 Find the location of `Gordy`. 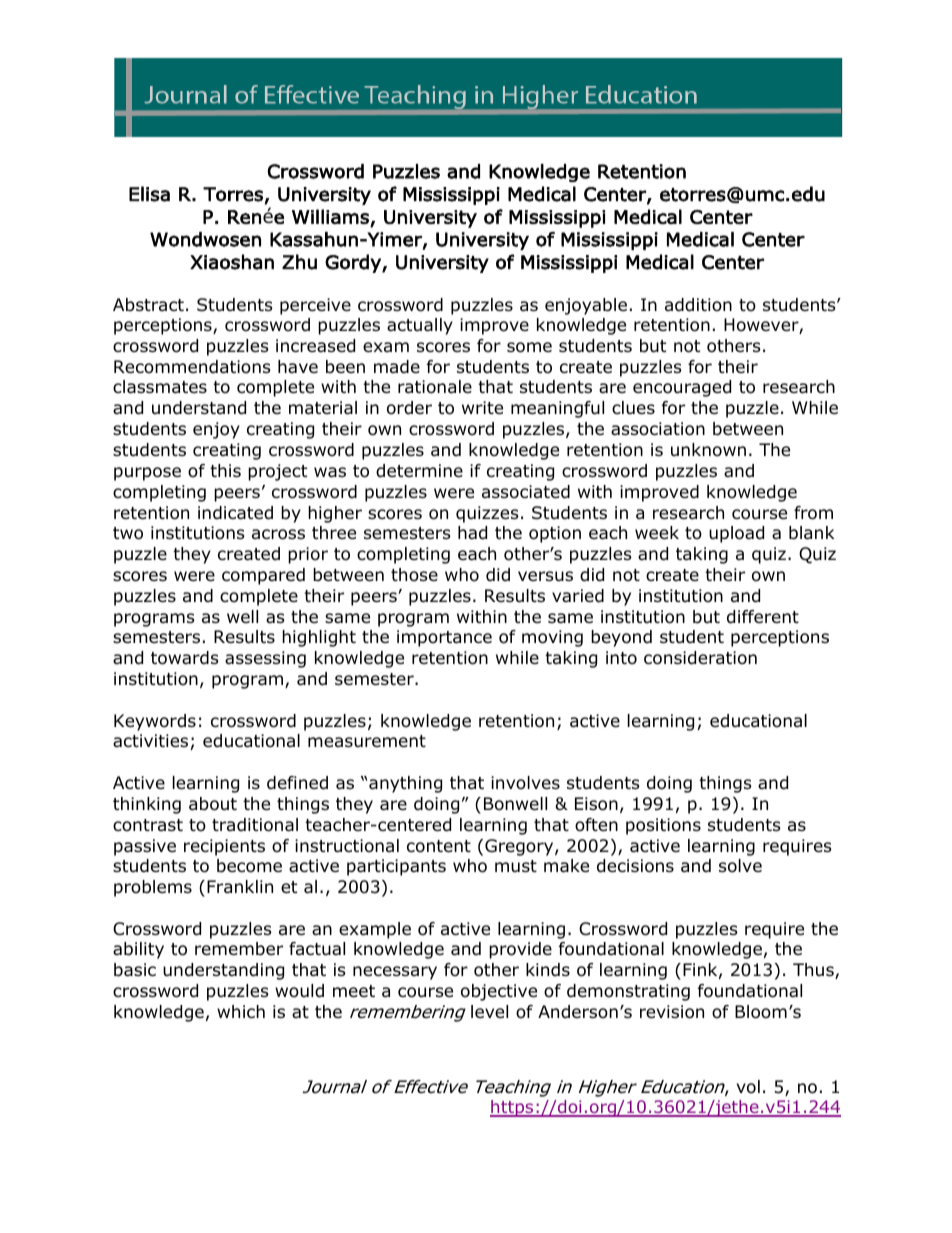

Gordy is located at coordinates (354, 263).
